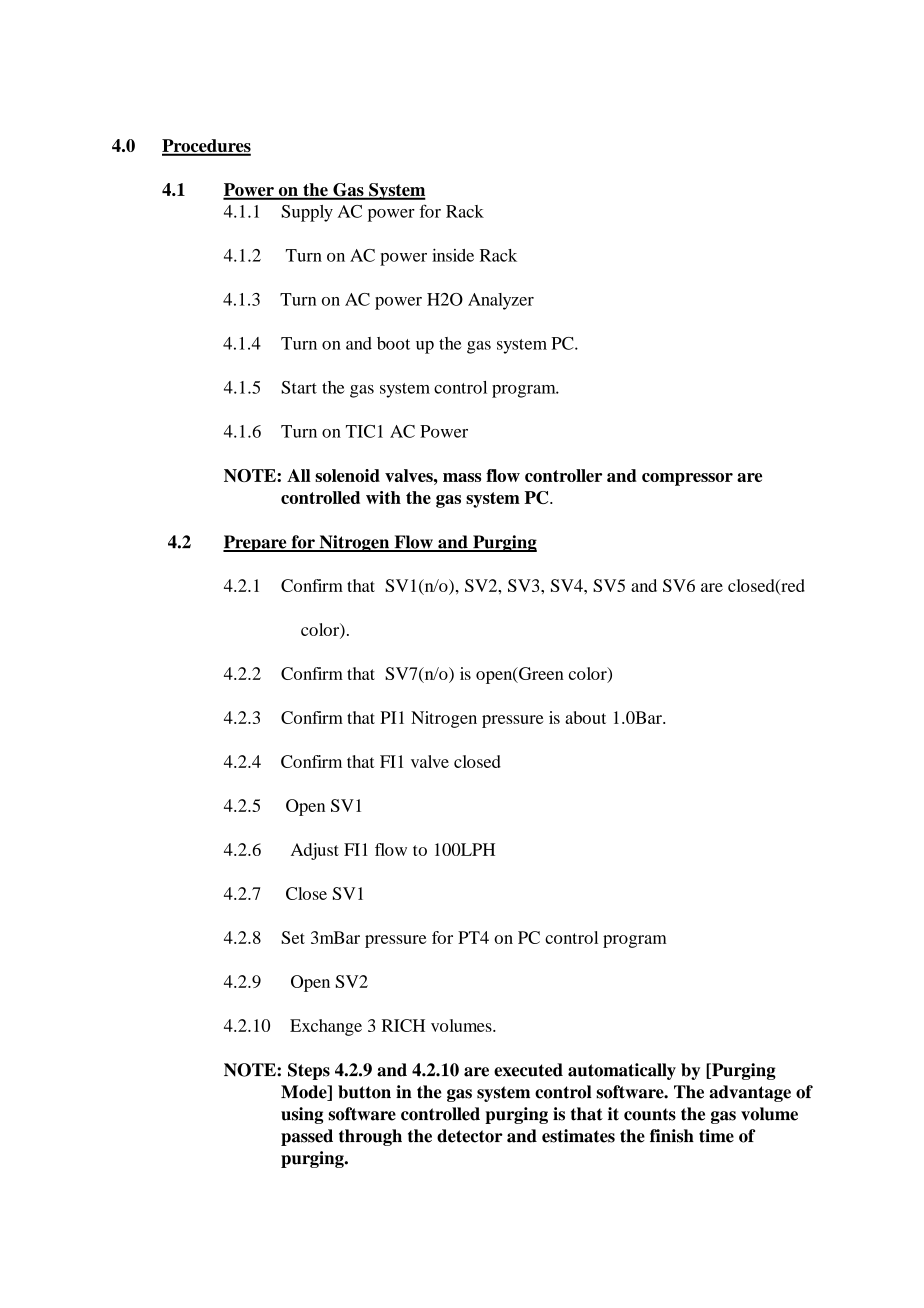 This screenshot has width=924, height=1308. I want to click on using, so click(302, 1115).
